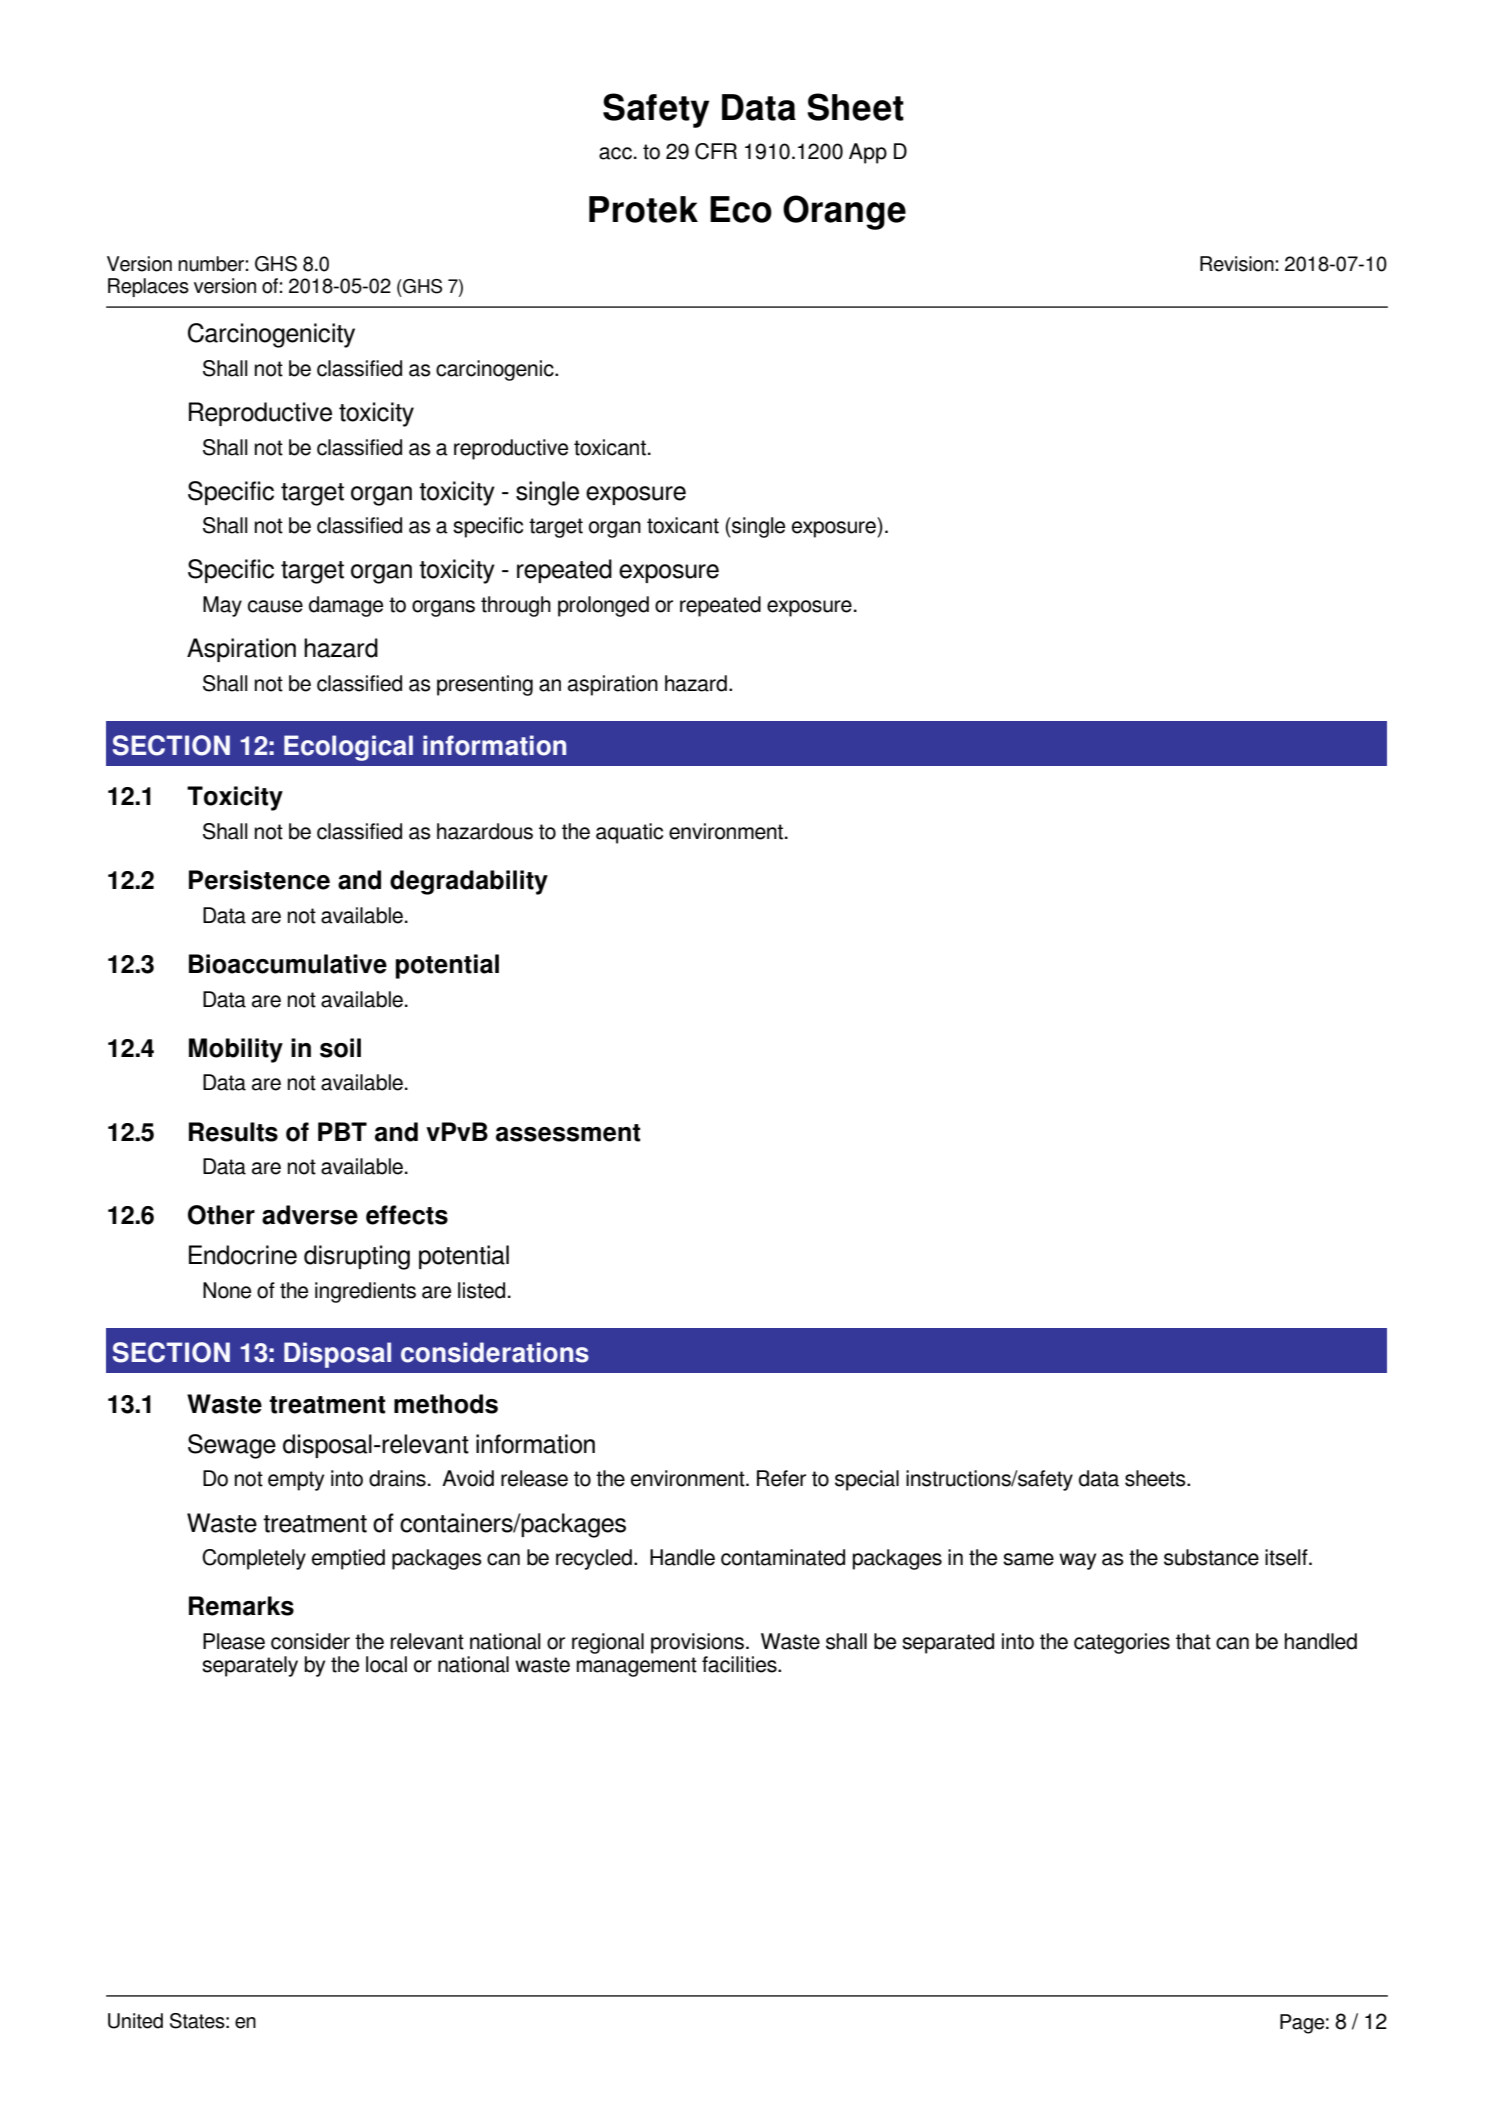  What do you see at coordinates (716, 151) in the page?
I see `CFR` at bounding box center [716, 151].
